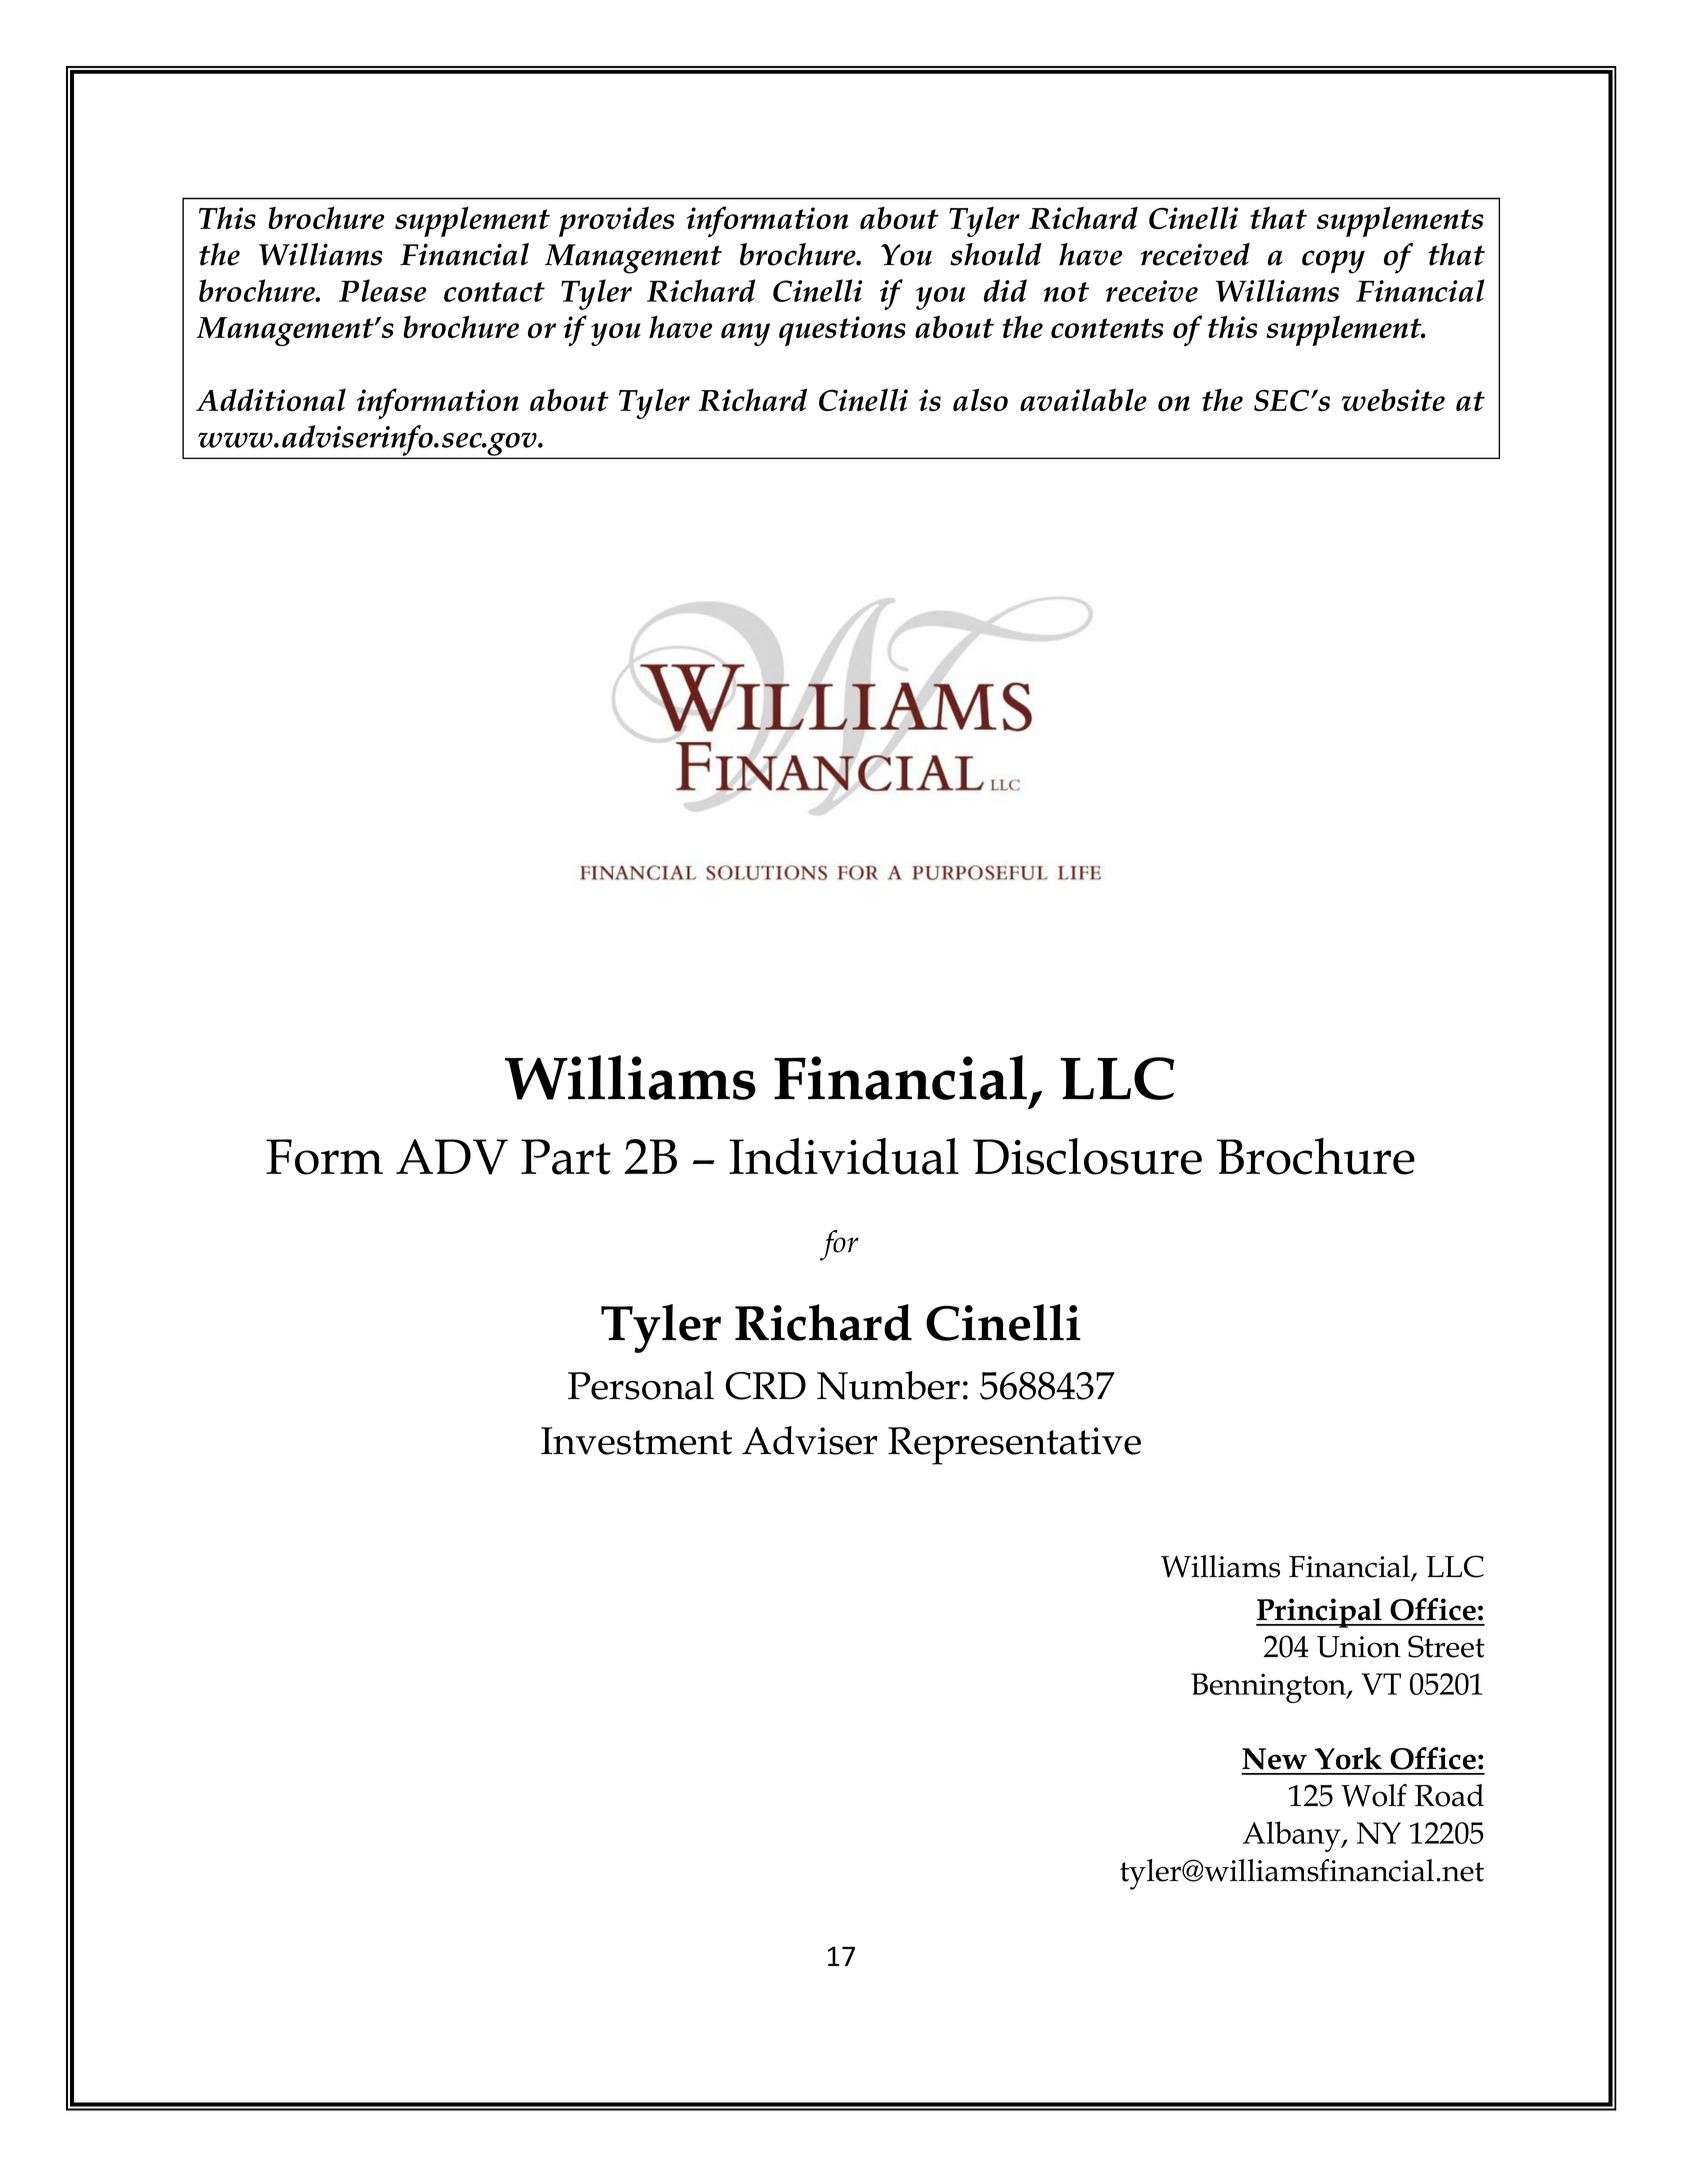  Describe the element at coordinates (566, 1157) in the page. I see `Part` at that location.
